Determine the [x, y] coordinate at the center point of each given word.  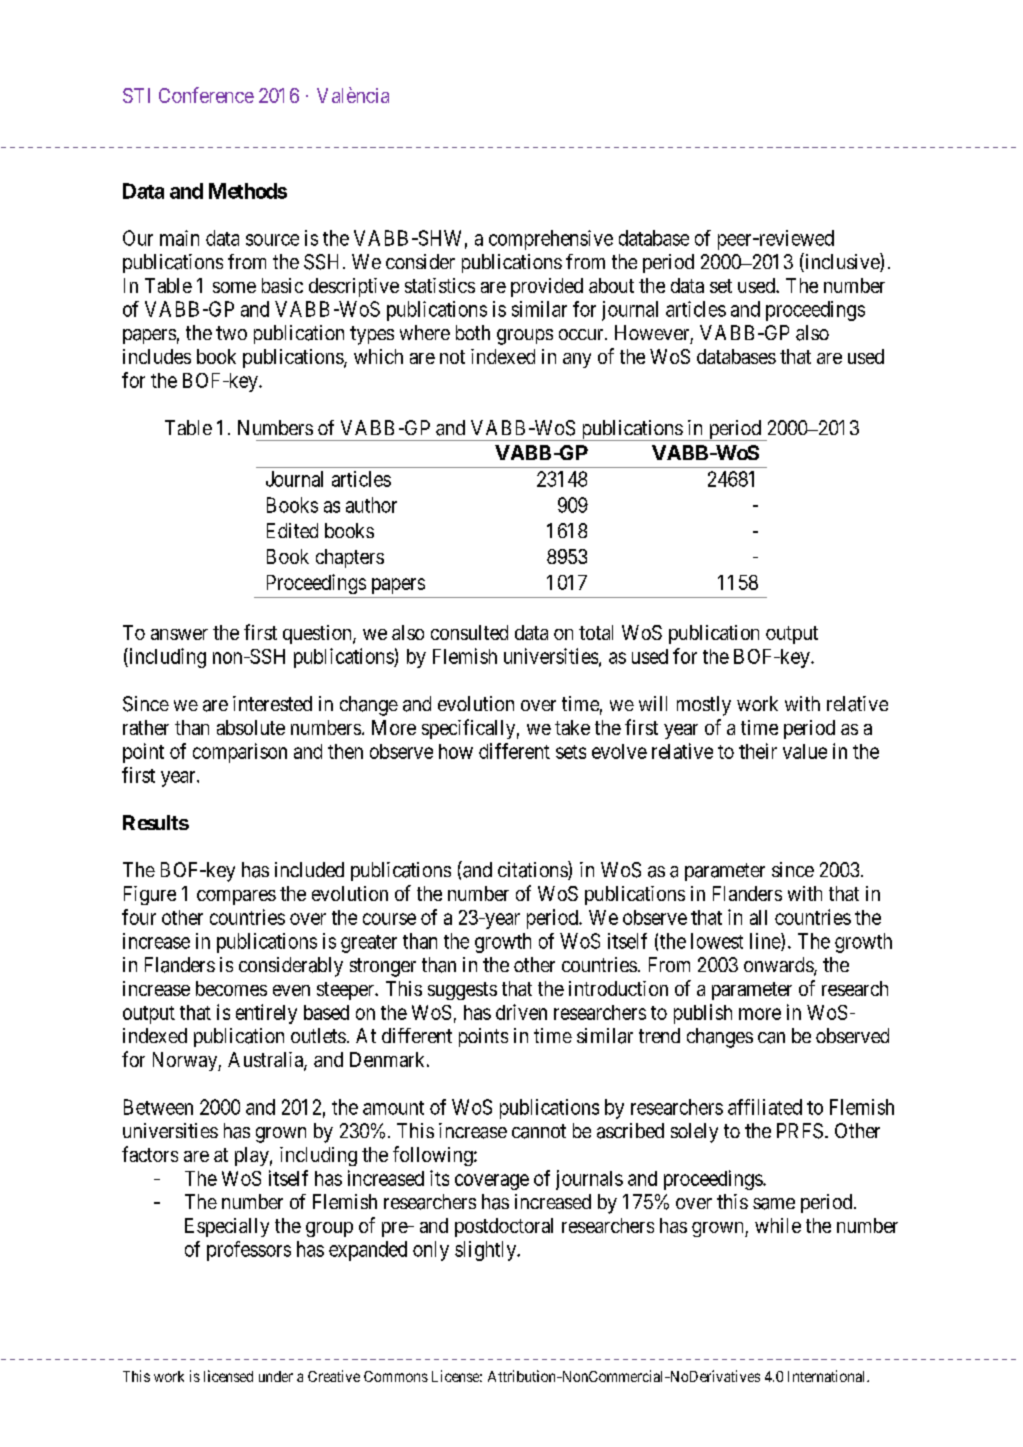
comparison [240, 753]
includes [157, 356]
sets [571, 752]
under [276, 1376]
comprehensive [551, 240]
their [758, 751]
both [473, 332]
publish [703, 1014]
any [577, 360]
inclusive [842, 262]
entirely [266, 1014]
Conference [206, 95]
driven [521, 1012]
